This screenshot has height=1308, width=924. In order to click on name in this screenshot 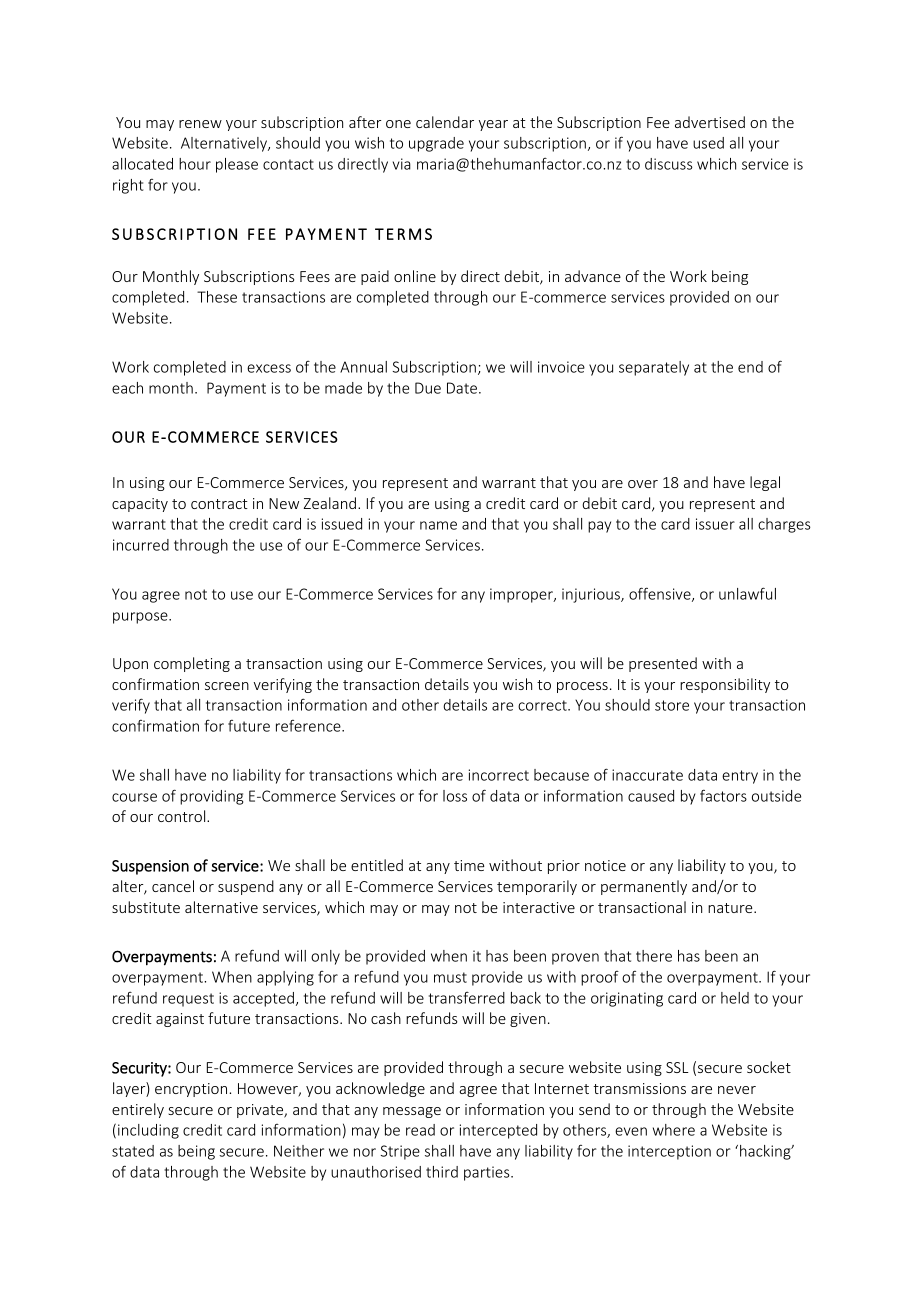, I will do `click(438, 525)`.
